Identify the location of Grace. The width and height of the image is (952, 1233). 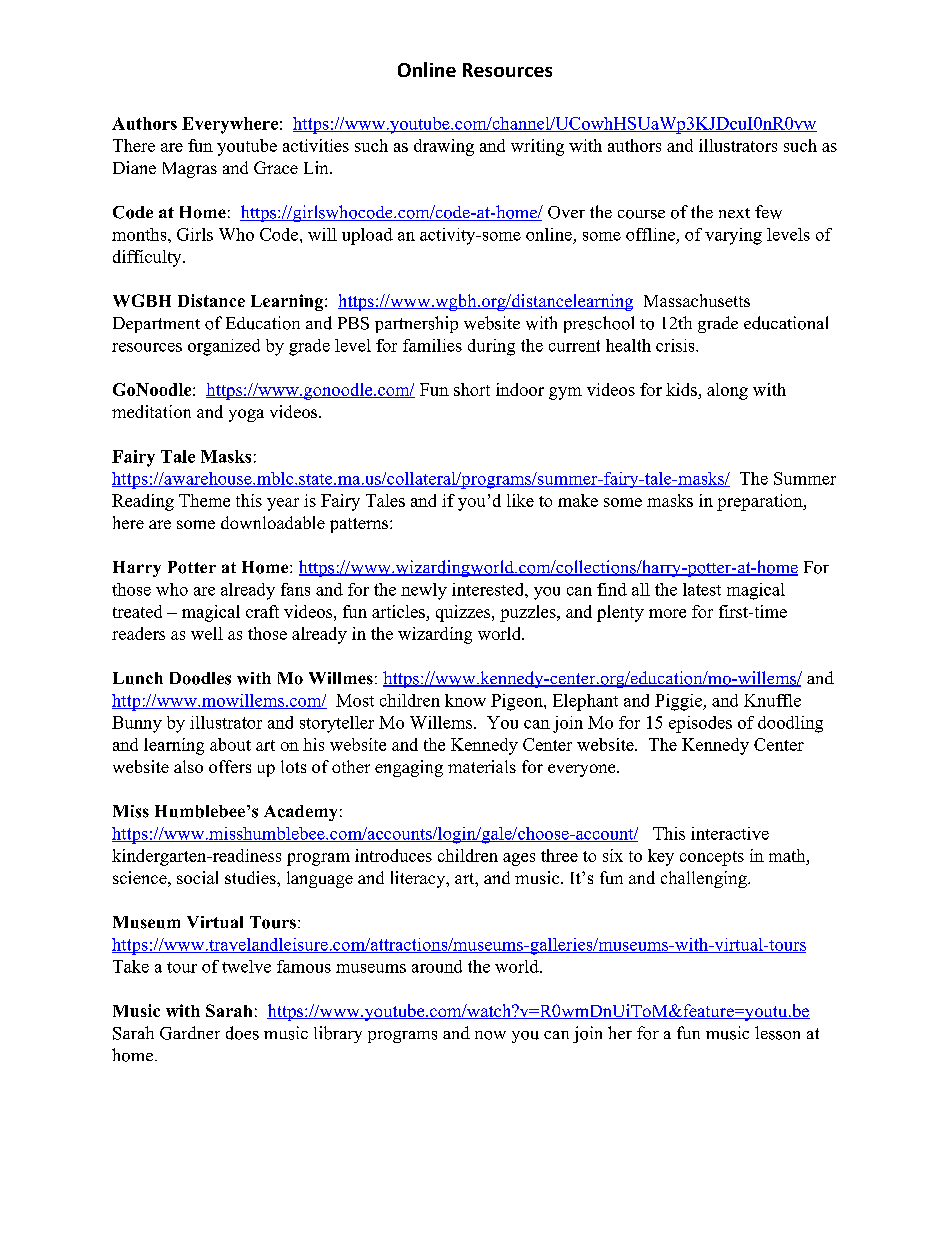
(276, 167).
